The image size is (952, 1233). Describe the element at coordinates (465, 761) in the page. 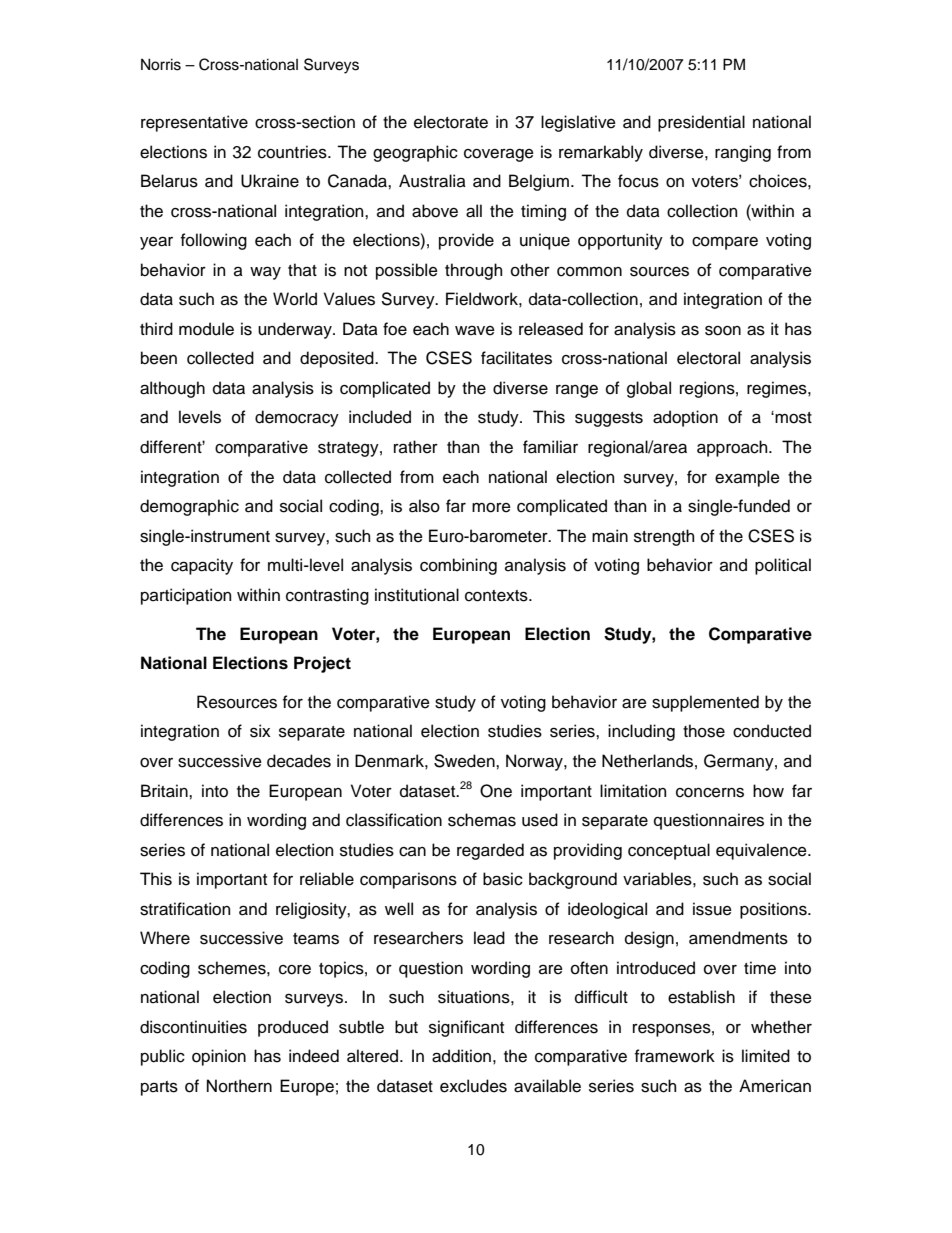

I see `Sweden` at that location.
